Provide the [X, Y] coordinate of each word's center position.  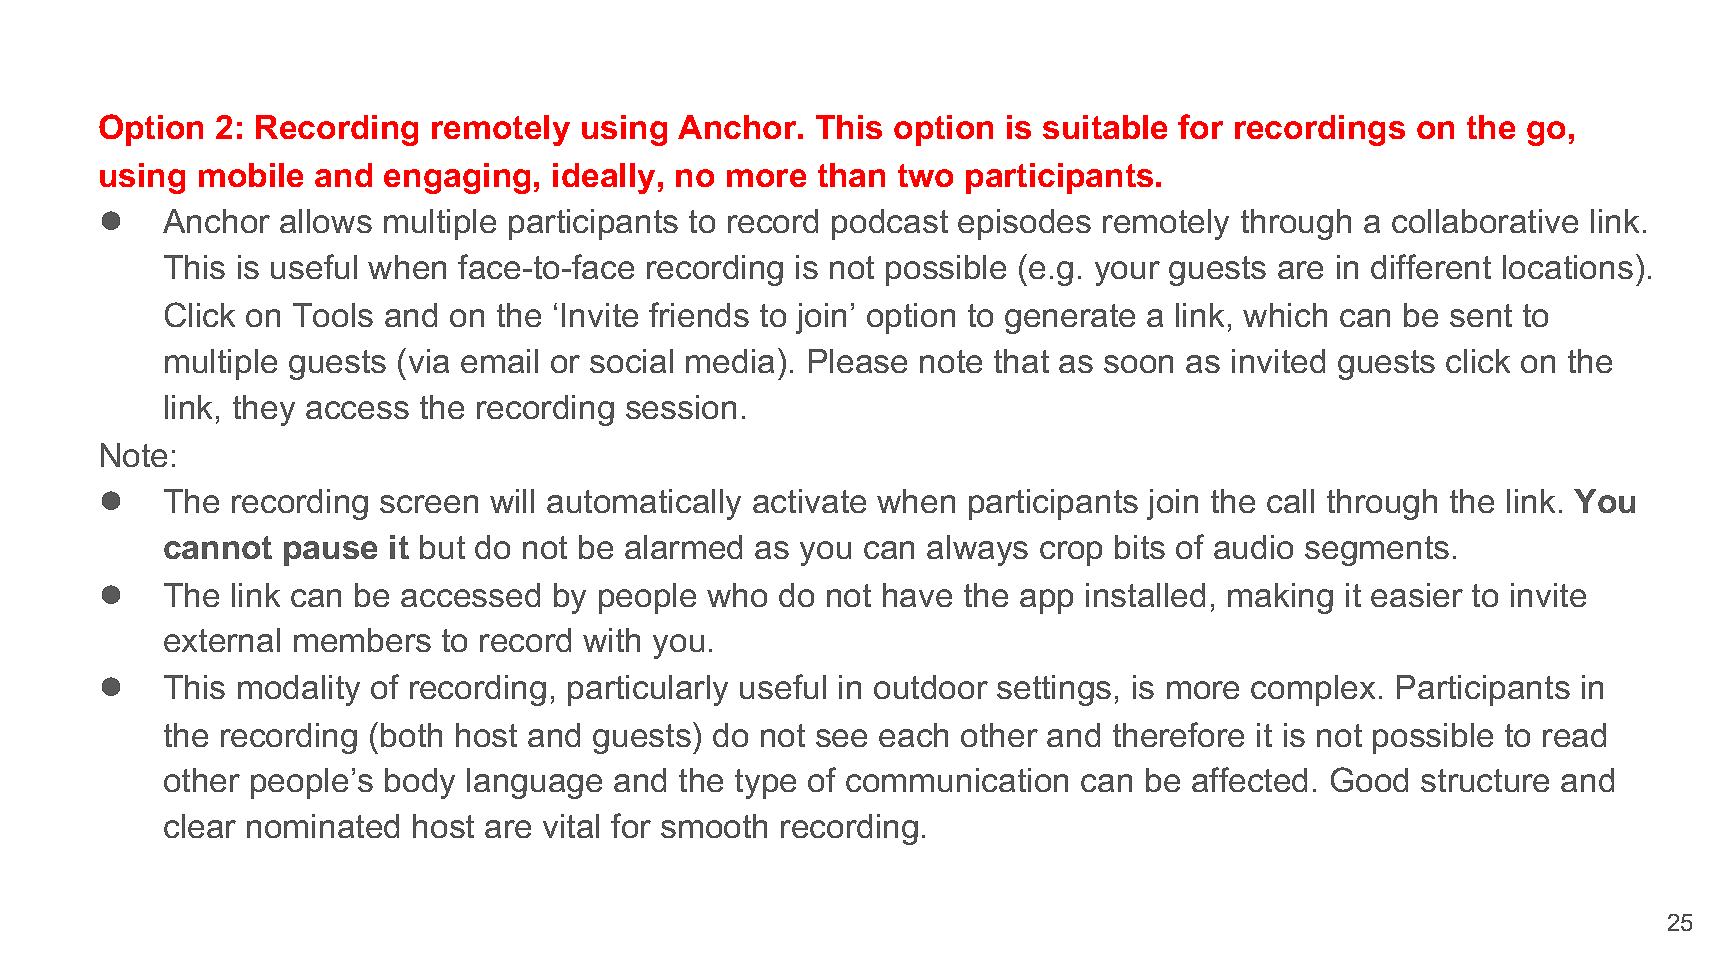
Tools [333, 315]
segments [1377, 551]
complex [1313, 690]
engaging [457, 178]
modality [299, 690]
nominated [323, 826]
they [264, 410]
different [1431, 266]
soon [1138, 364]
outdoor [931, 687]
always [977, 550]
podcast [890, 224]
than [851, 175]
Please [858, 361]
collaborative [1485, 221]
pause [330, 553]
